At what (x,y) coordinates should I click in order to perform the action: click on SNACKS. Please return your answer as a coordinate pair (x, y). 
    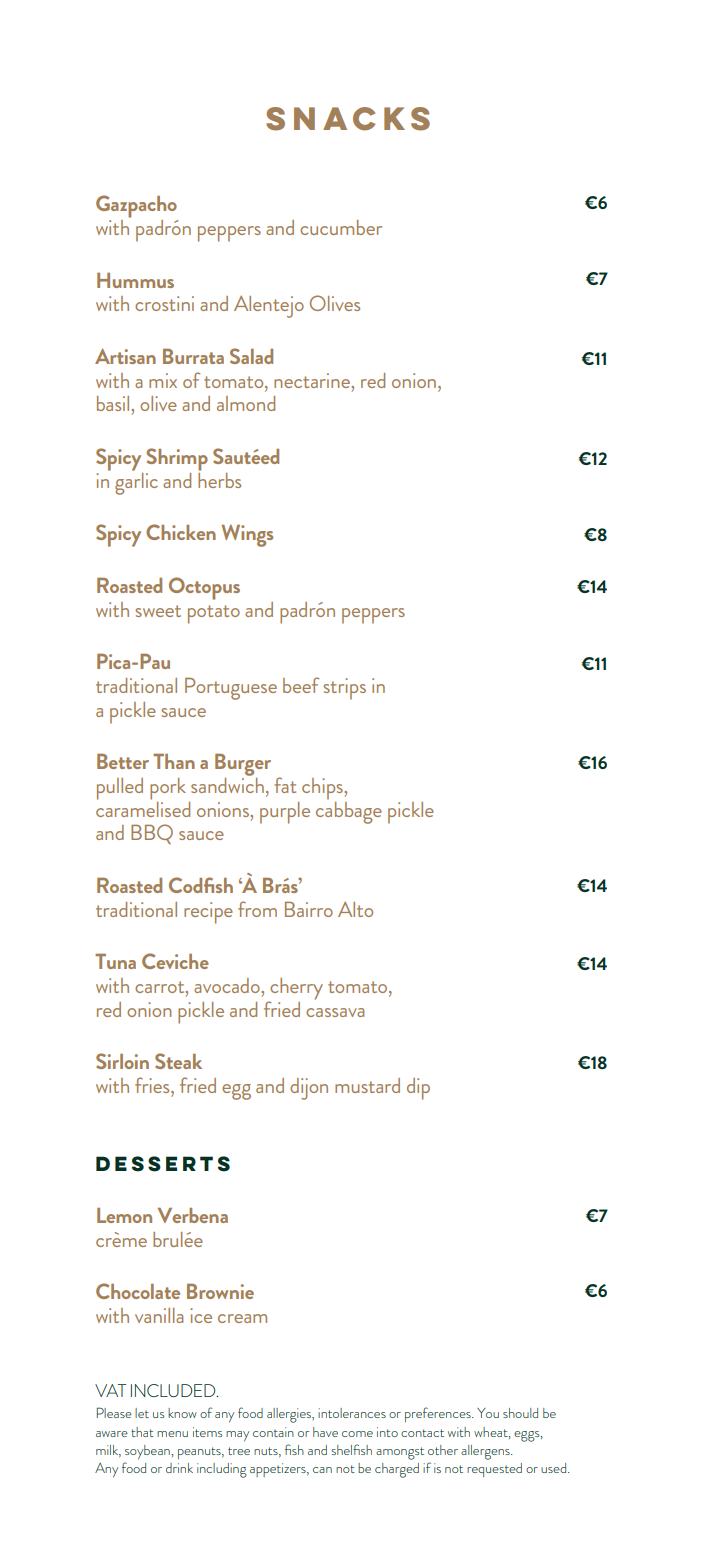
    Looking at the image, I should click on (348, 119).
